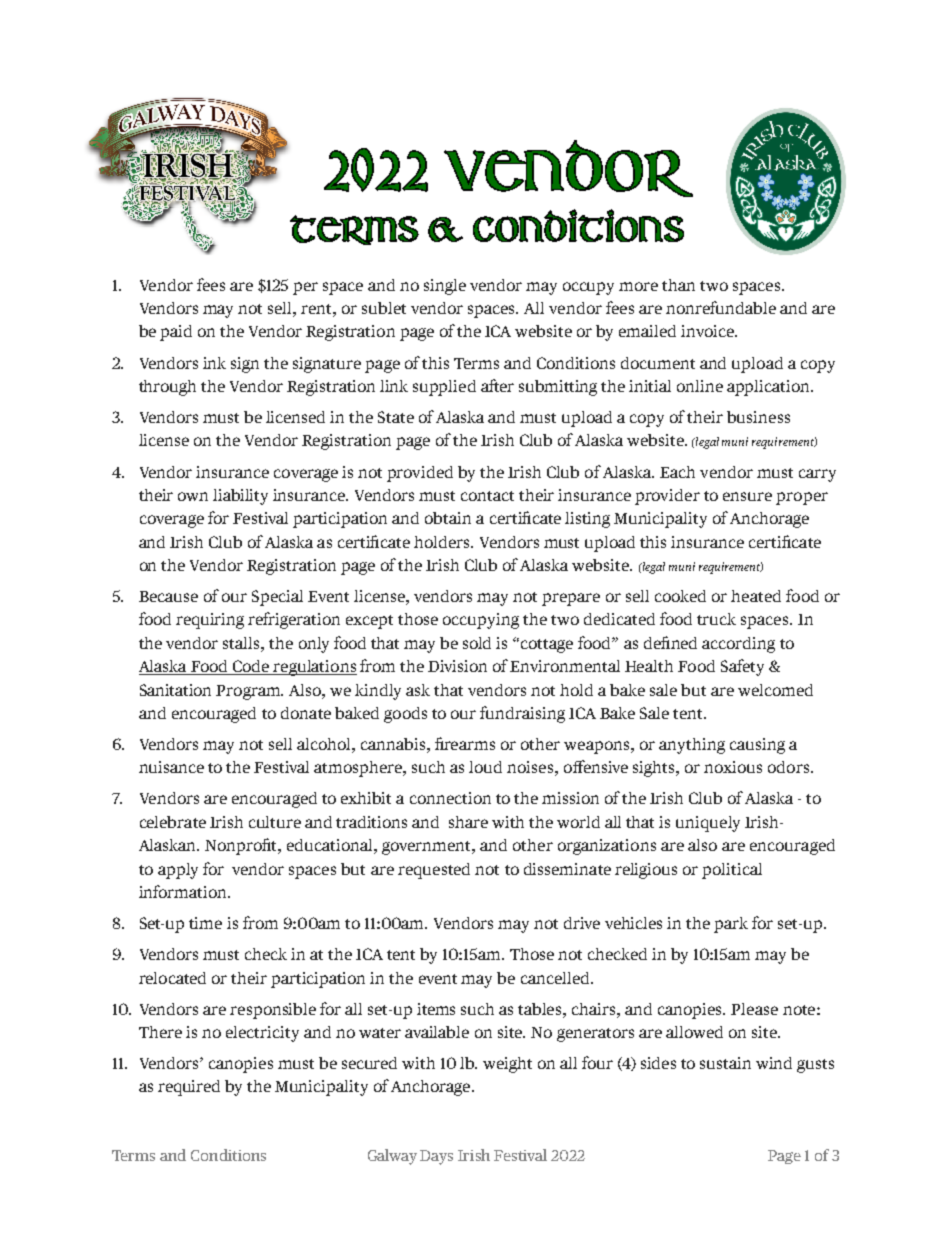 Image resolution: width=952 pixels, height=1233 pixels. Describe the element at coordinates (242, 643) in the screenshot. I see `stalls` at that location.
